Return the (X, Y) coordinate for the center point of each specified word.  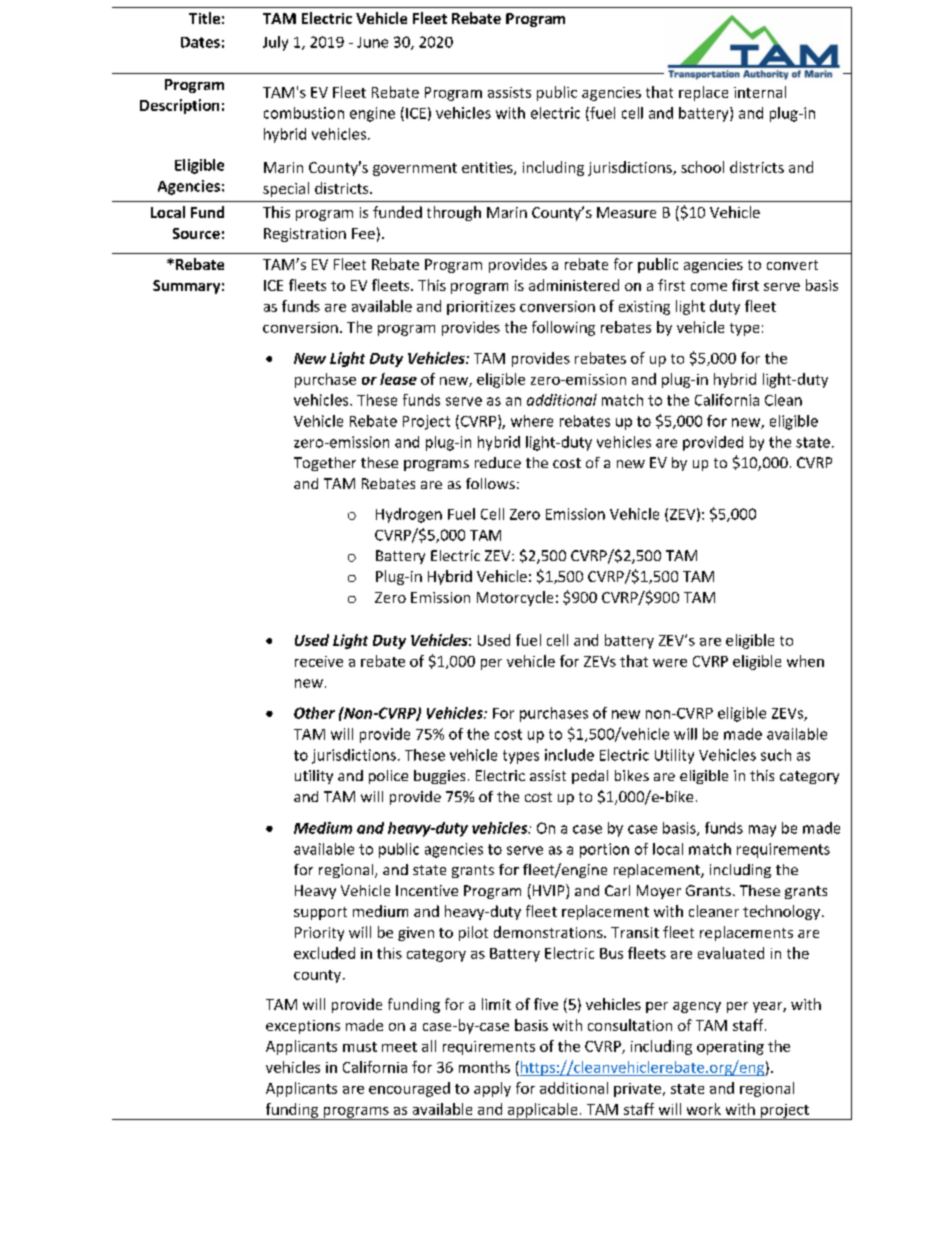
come (709, 287)
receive (319, 661)
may (762, 831)
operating (730, 1048)
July (275, 43)
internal (760, 92)
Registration (305, 235)
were (670, 663)
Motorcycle (515, 598)
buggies (439, 777)
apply (492, 1089)
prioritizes (481, 308)
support (320, 913)
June (372, 42)
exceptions (303, 1027)
